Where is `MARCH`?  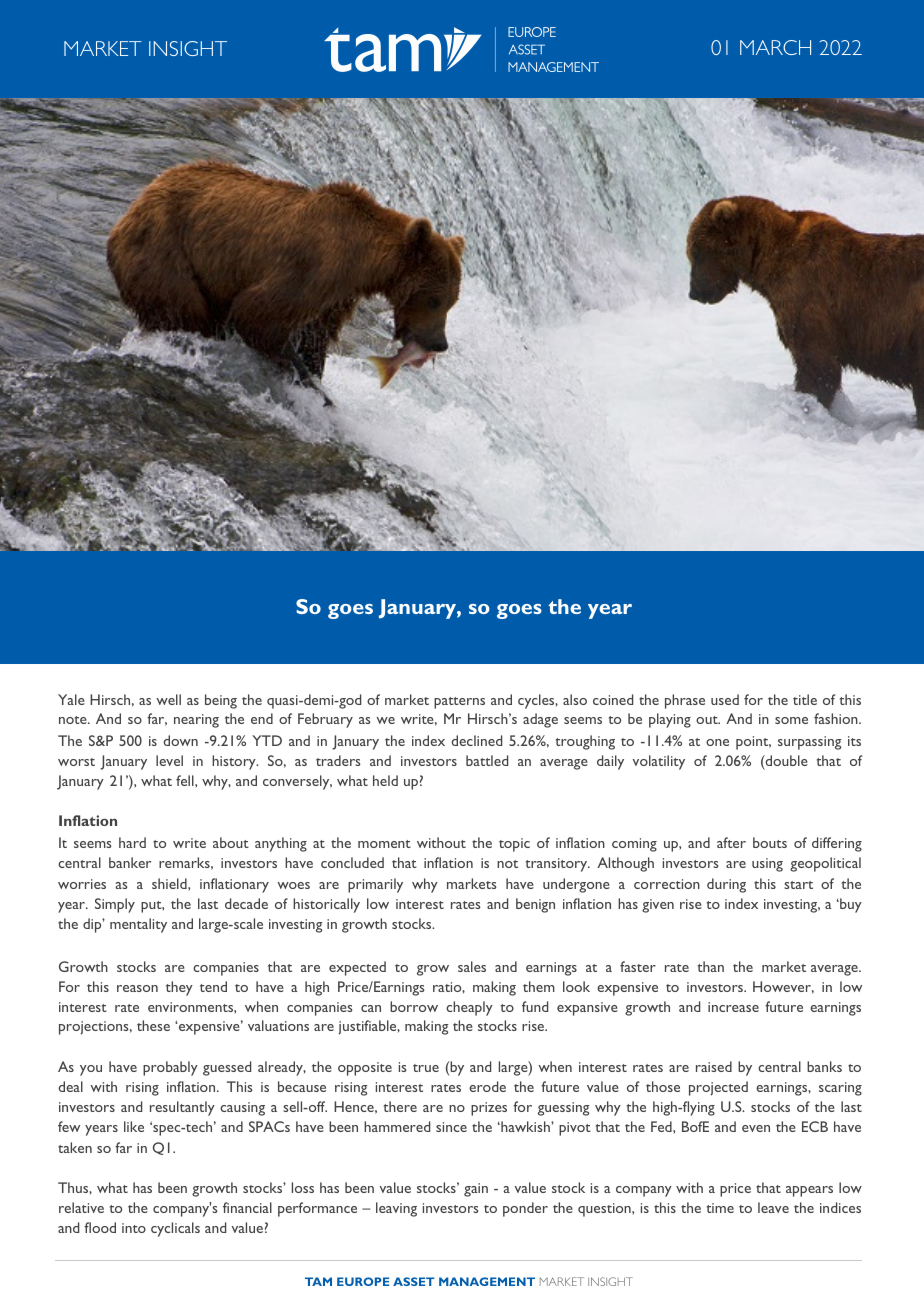
MARCH is located at coordinates (775, 47).
